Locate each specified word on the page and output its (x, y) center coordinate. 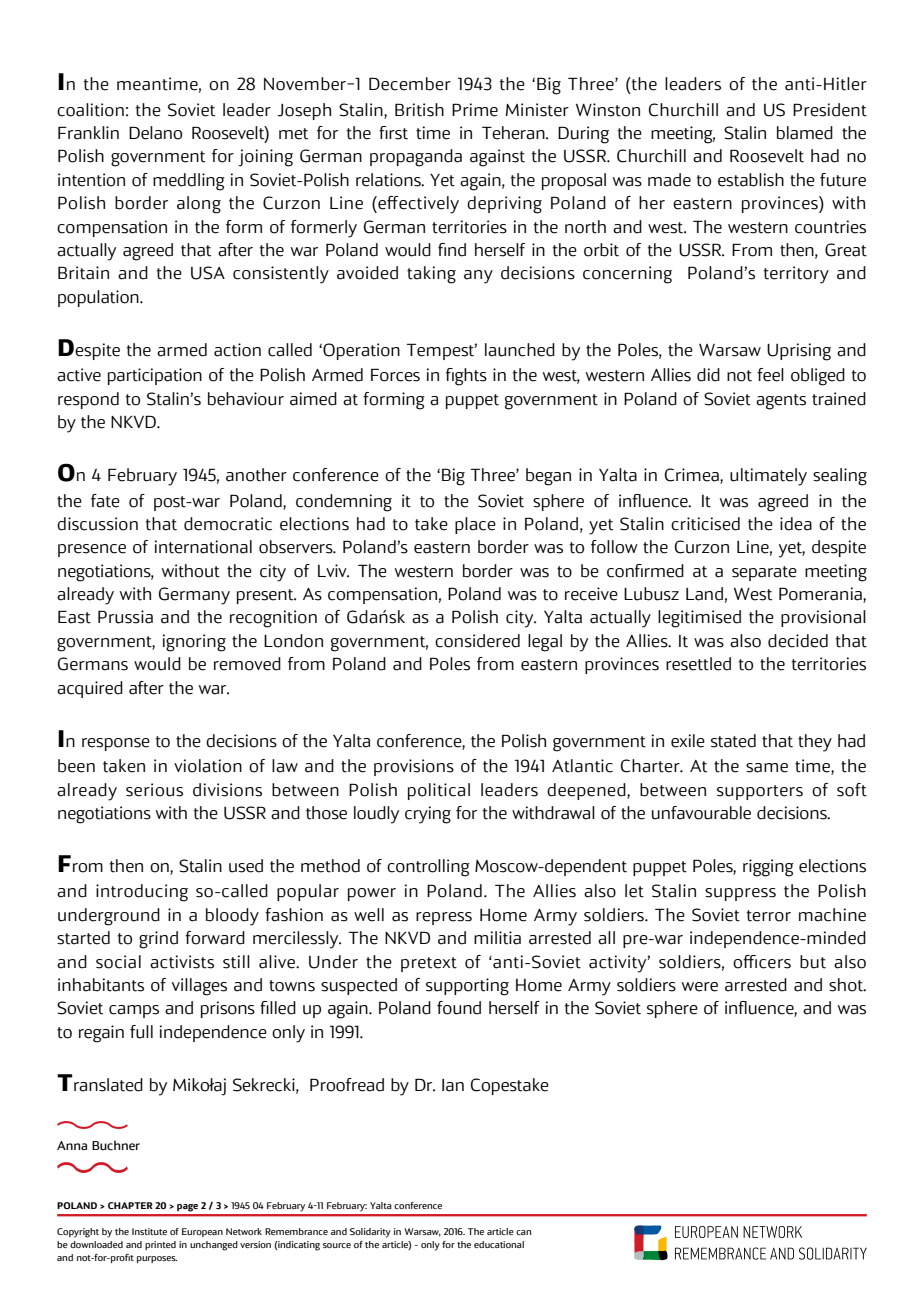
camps (134, 1011)
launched (520, 350)
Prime (475, 110)
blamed (805, 133)
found (459, 1008)
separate (764, 573)
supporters (760, 792)
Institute (149, 1231)
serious (154, 790)
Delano (155, 133)
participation (155, 376)
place (475, 525)
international (203, 547)
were (700, 987)
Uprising (799, 352)
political (439, 791)
